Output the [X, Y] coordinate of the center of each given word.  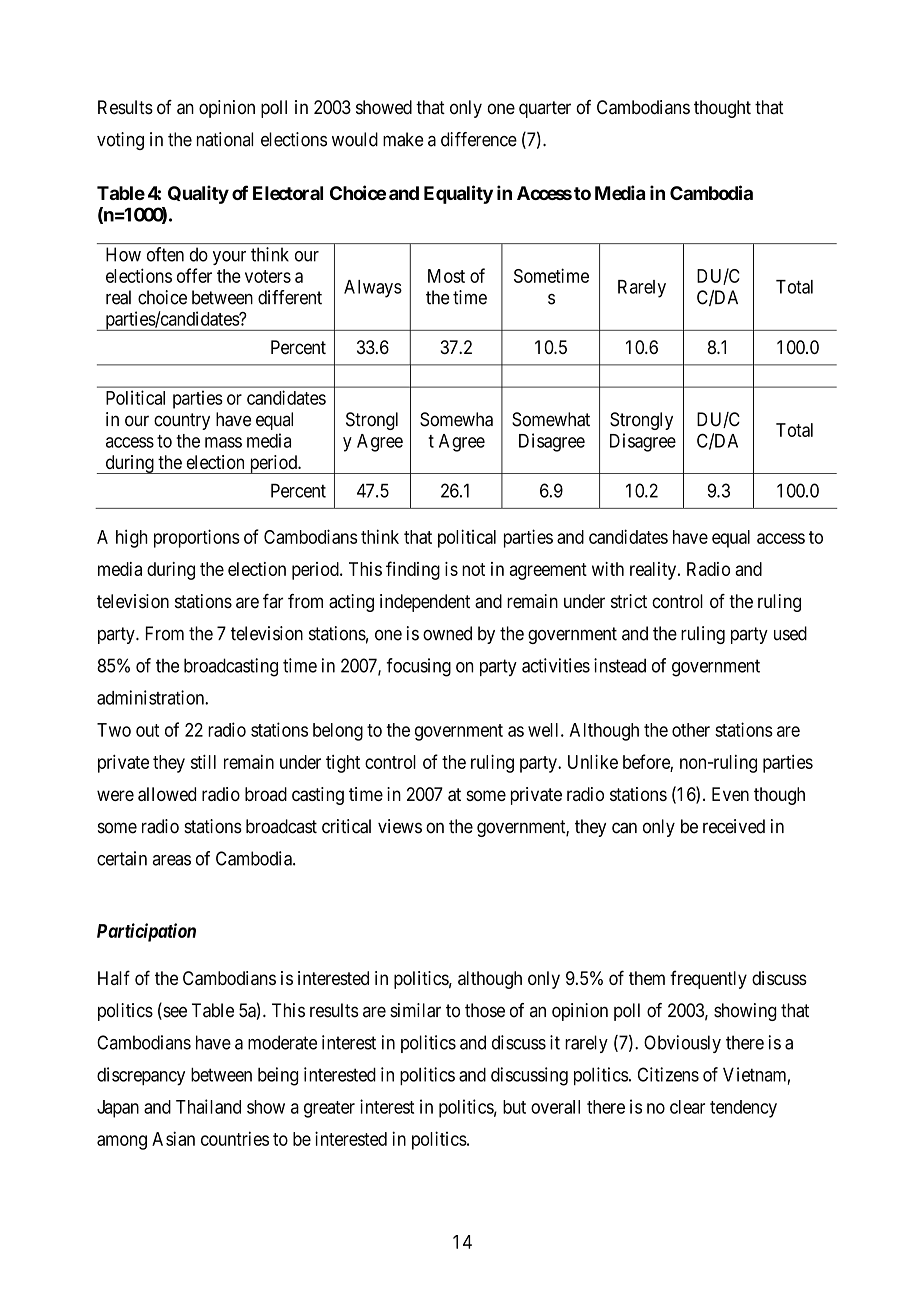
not [473, 569]
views [400, 826]
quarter [545, 109]
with [608, 569]
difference [479, 139]
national [225, 139]
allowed [167, 794]
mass [223, 442]
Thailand [208, 1106]
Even [730, 794]
